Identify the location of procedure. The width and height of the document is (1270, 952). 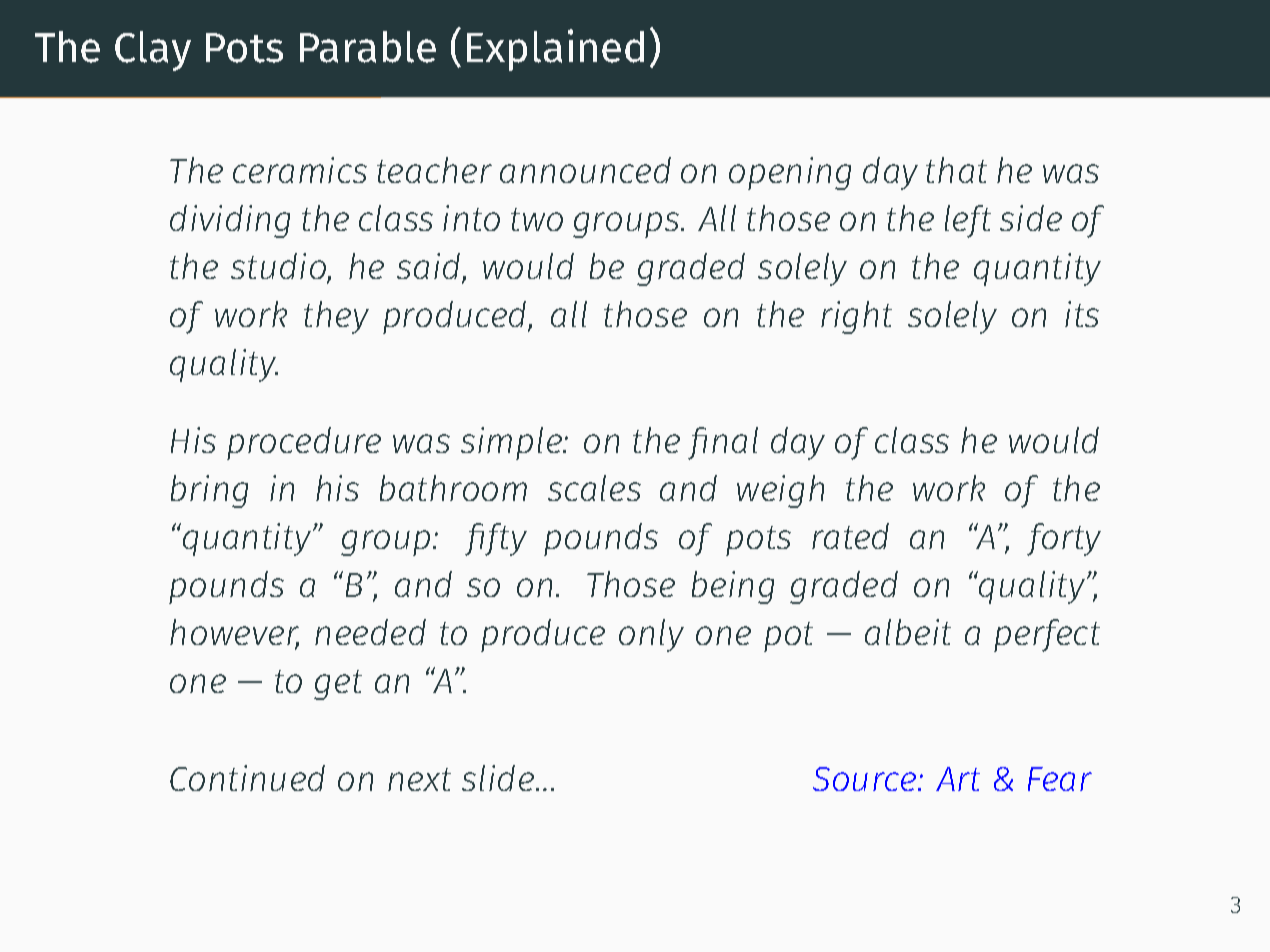
(304, 443).
